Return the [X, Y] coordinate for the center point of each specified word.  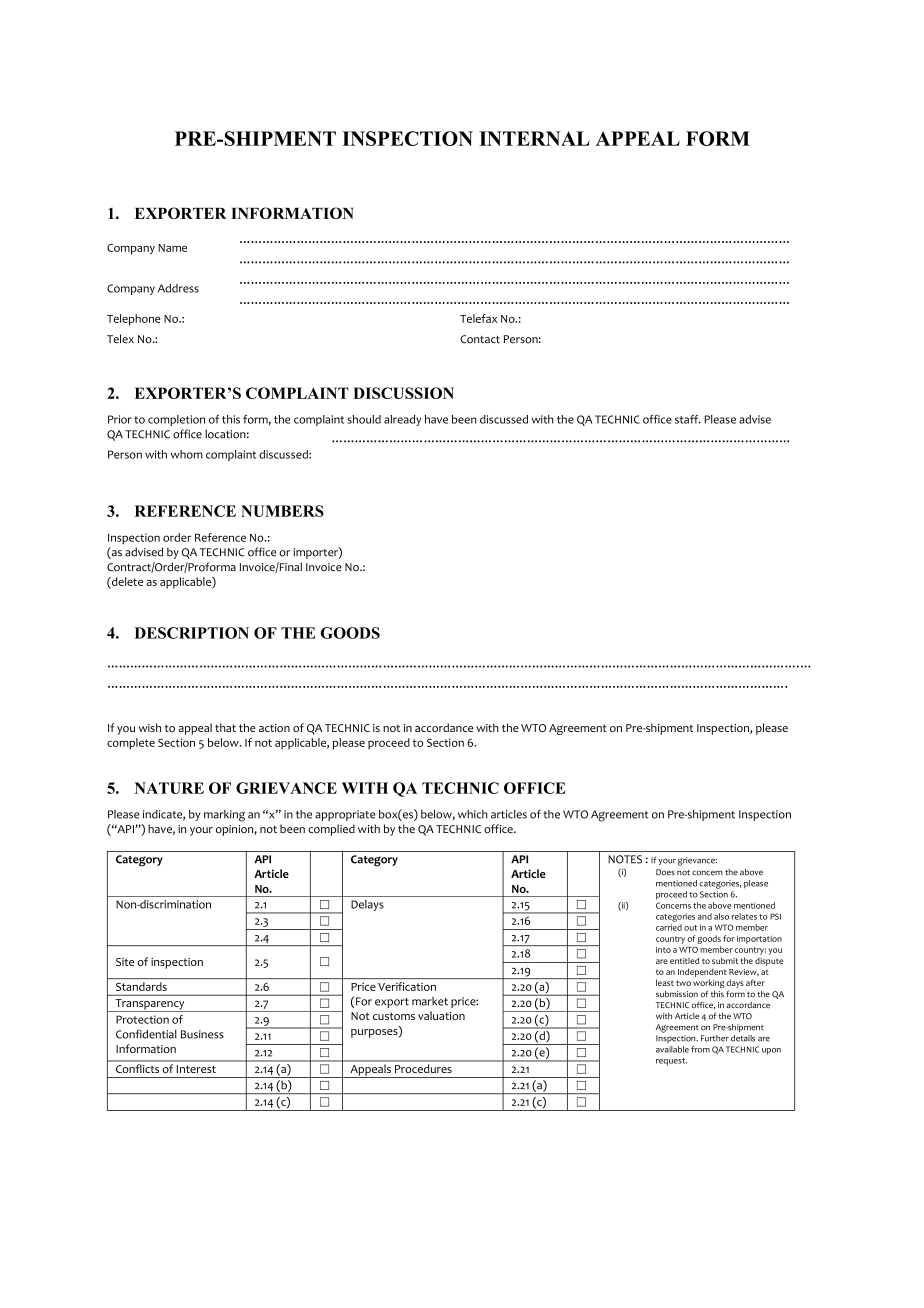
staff [688, 419]
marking [224, 816]
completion [176, 420]
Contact [480, 339]
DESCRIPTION [191, 633]
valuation [441, 1015]
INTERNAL [534, 138]
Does [665, 872]
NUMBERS [282, 511]
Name [172, 248]
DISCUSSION [403, 393]
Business [202, 1034]
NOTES [625, 859]
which [473, 814]
